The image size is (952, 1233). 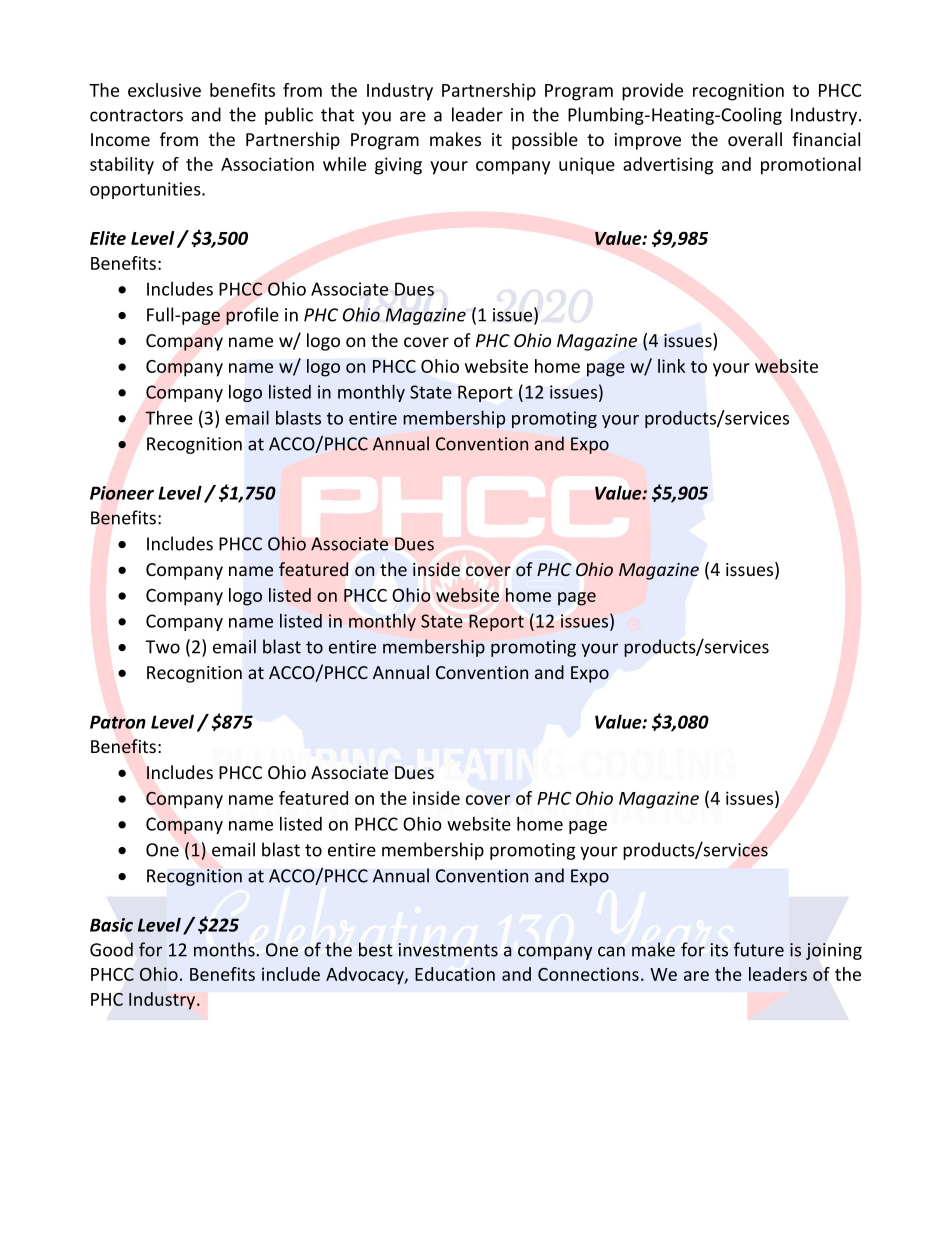 I want to click on Two, so click(x=162, y=647).
